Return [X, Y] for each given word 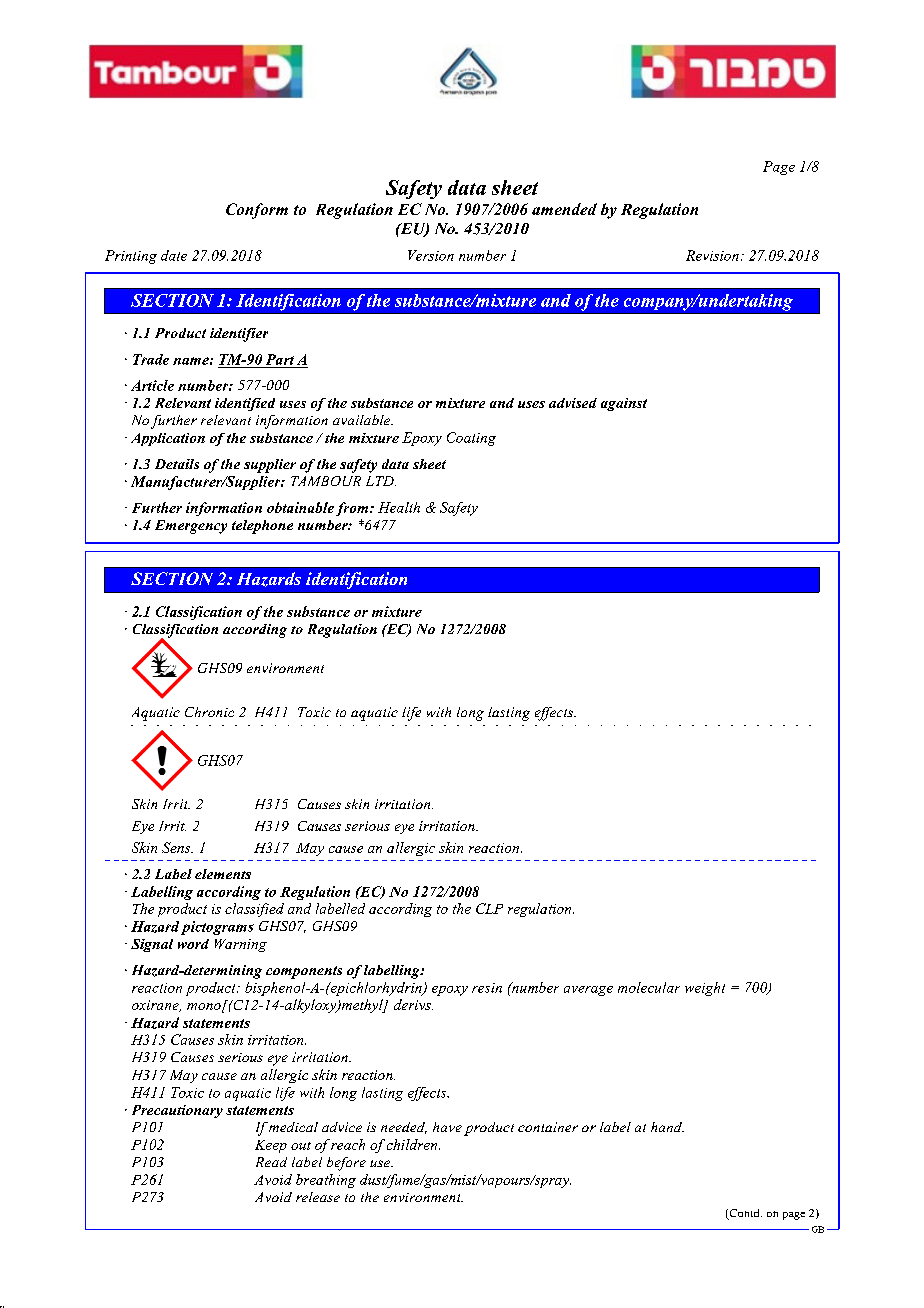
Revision [712, 255]
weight [705, 989]
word [193, 944]
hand [667, 1127]
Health [399, 507]
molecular [649, 987]
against [624, 404]
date [174, 255]
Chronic [209, 712]
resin [487, 988]
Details [177, 464]
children [413, 1144]
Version [431, 255]
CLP [489, 908]
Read [271, 1162]
